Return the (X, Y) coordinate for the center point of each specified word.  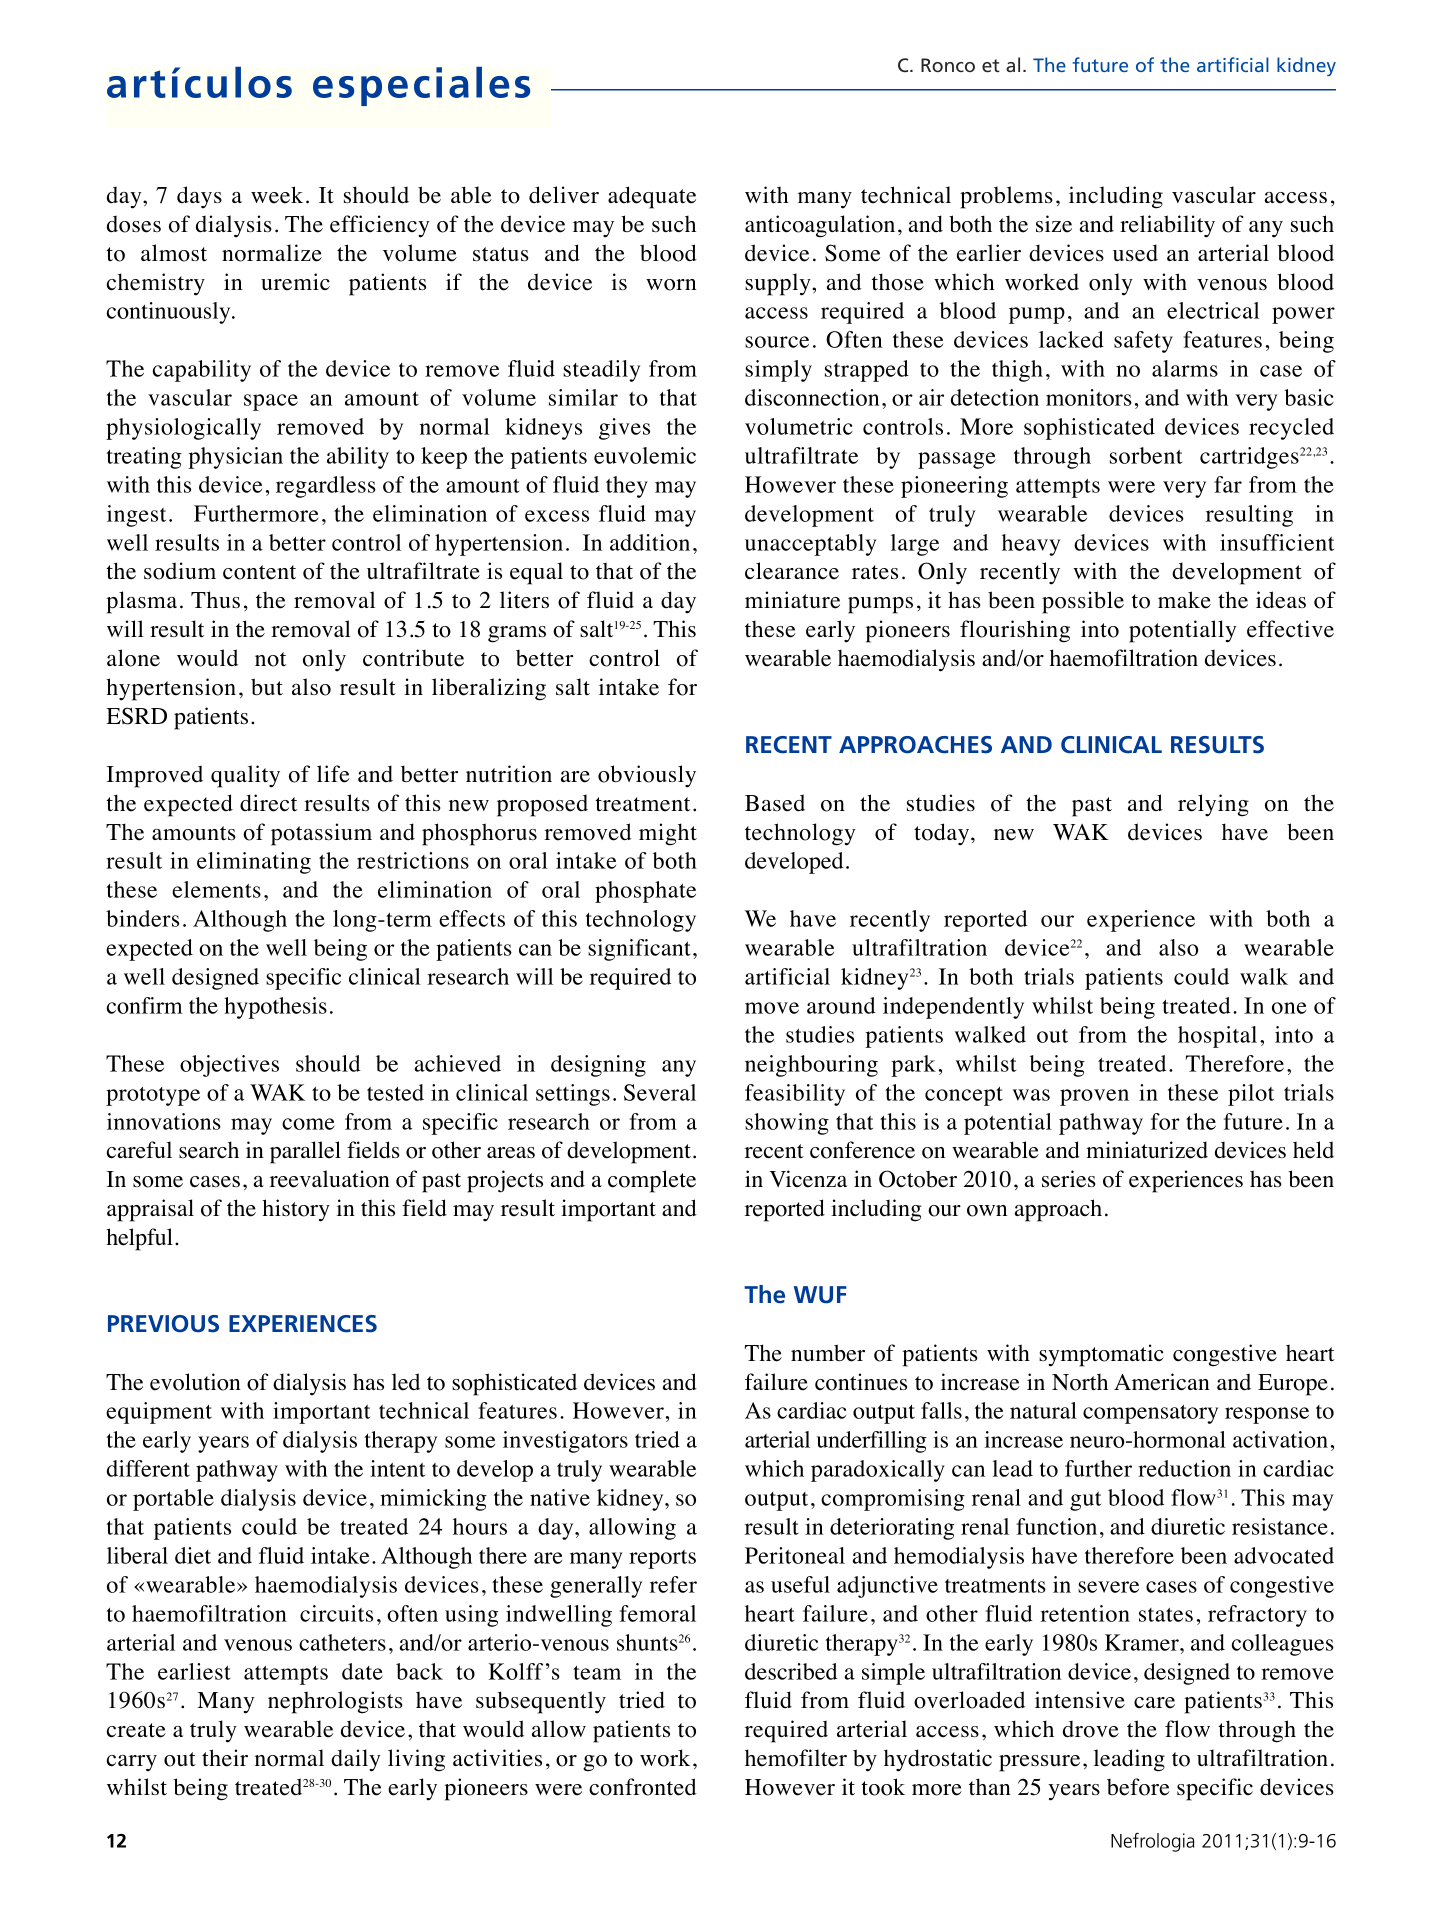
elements (216, 889)
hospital (1217, 1037)
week (277, 195)
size (1054, 224)
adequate (652, 197)
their (225, 1758)
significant (639, 950)
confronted (643, 1787)
